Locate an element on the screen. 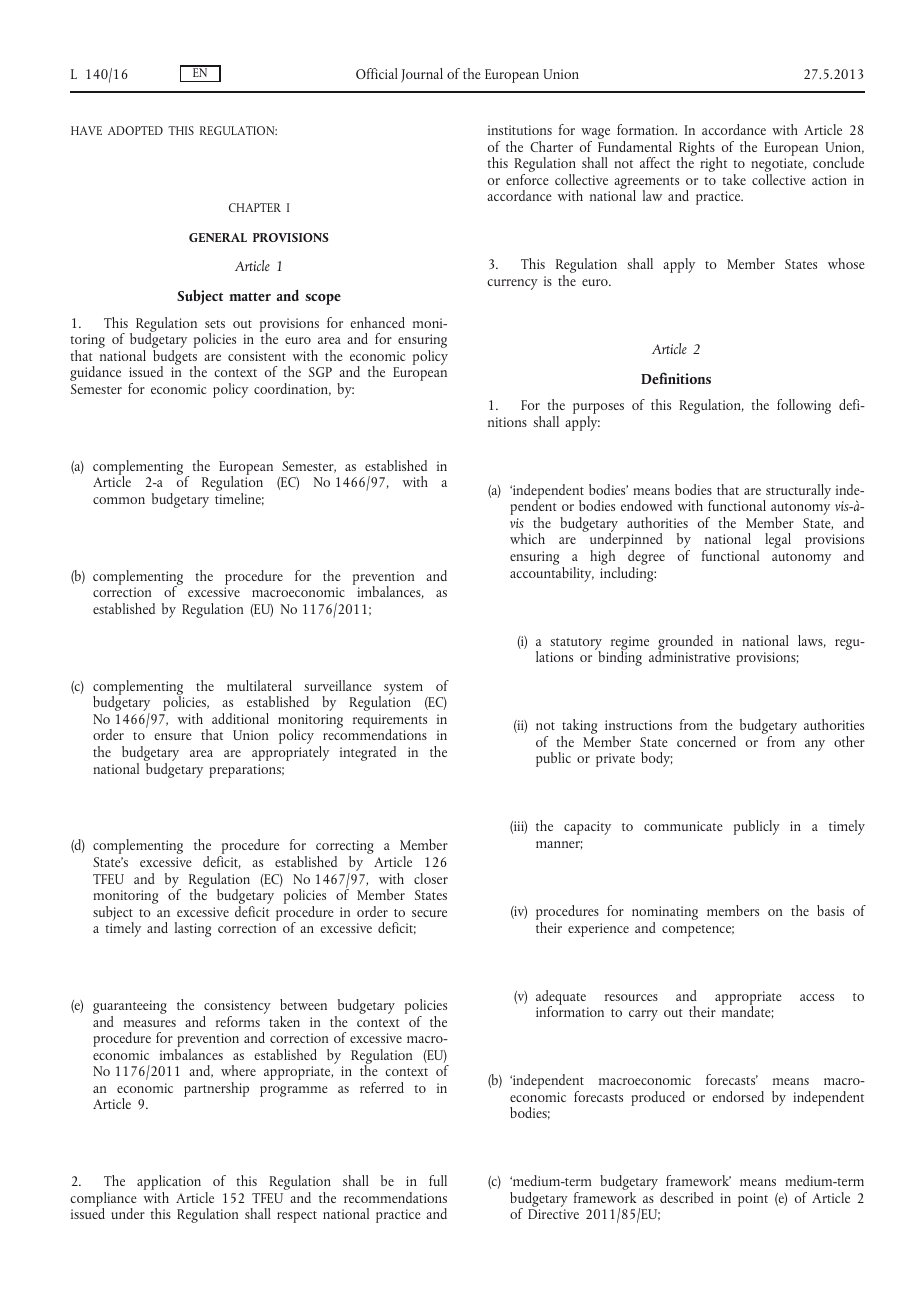  administrative is located at coordinates (689, 655).
